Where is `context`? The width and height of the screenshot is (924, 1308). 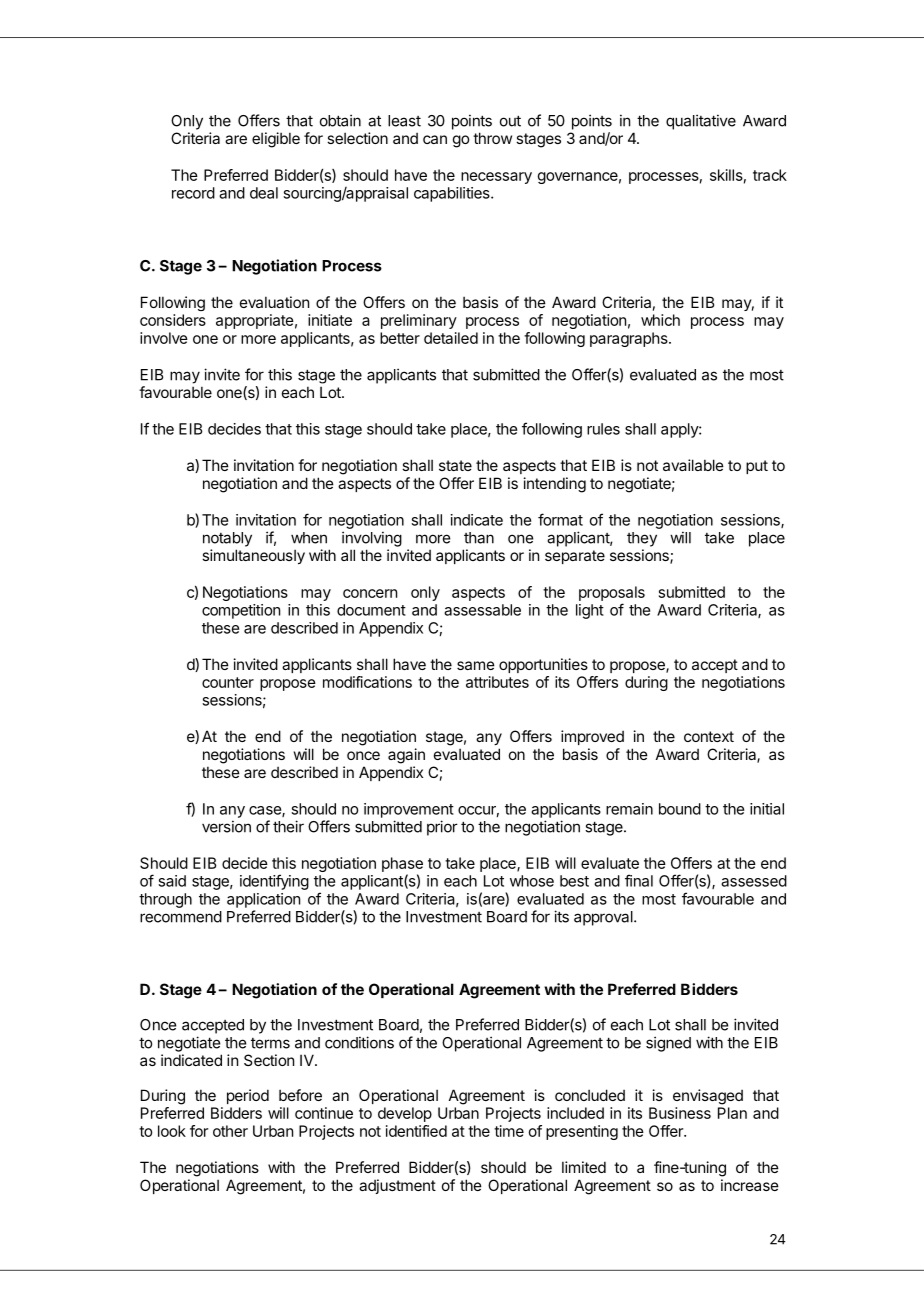
context is located at coordinates (709, 736).
